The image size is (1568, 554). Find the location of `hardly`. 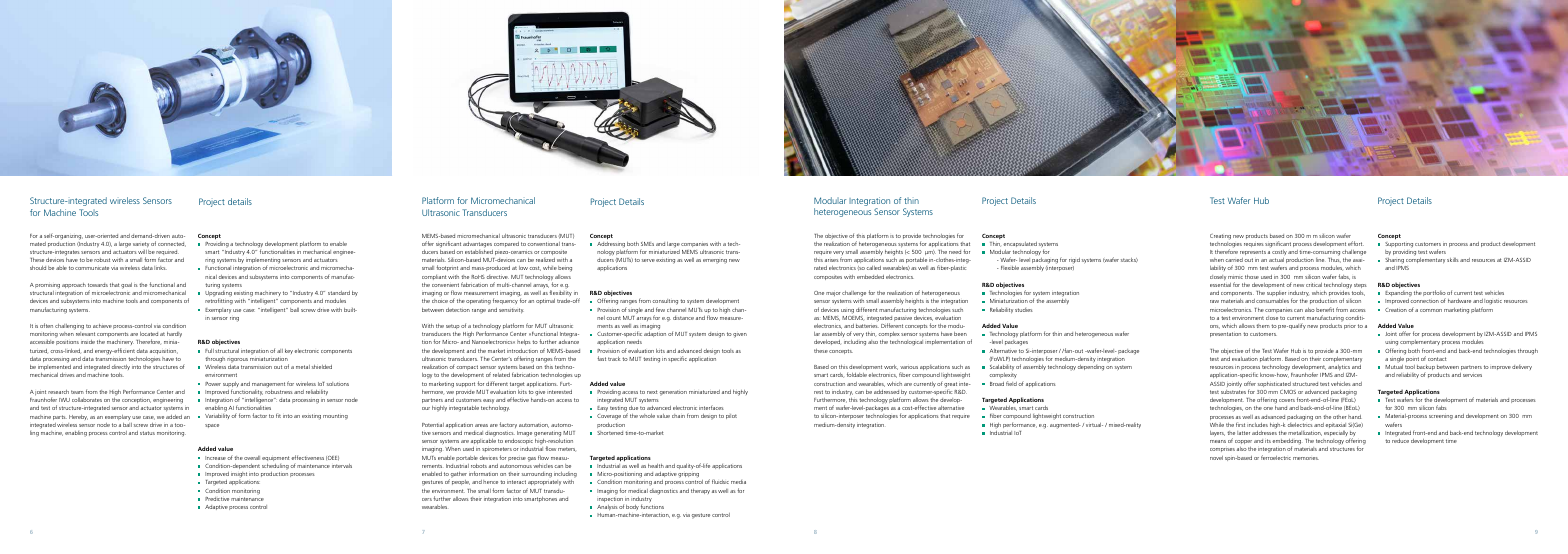

hardly is located at coordinates (174, 334).
